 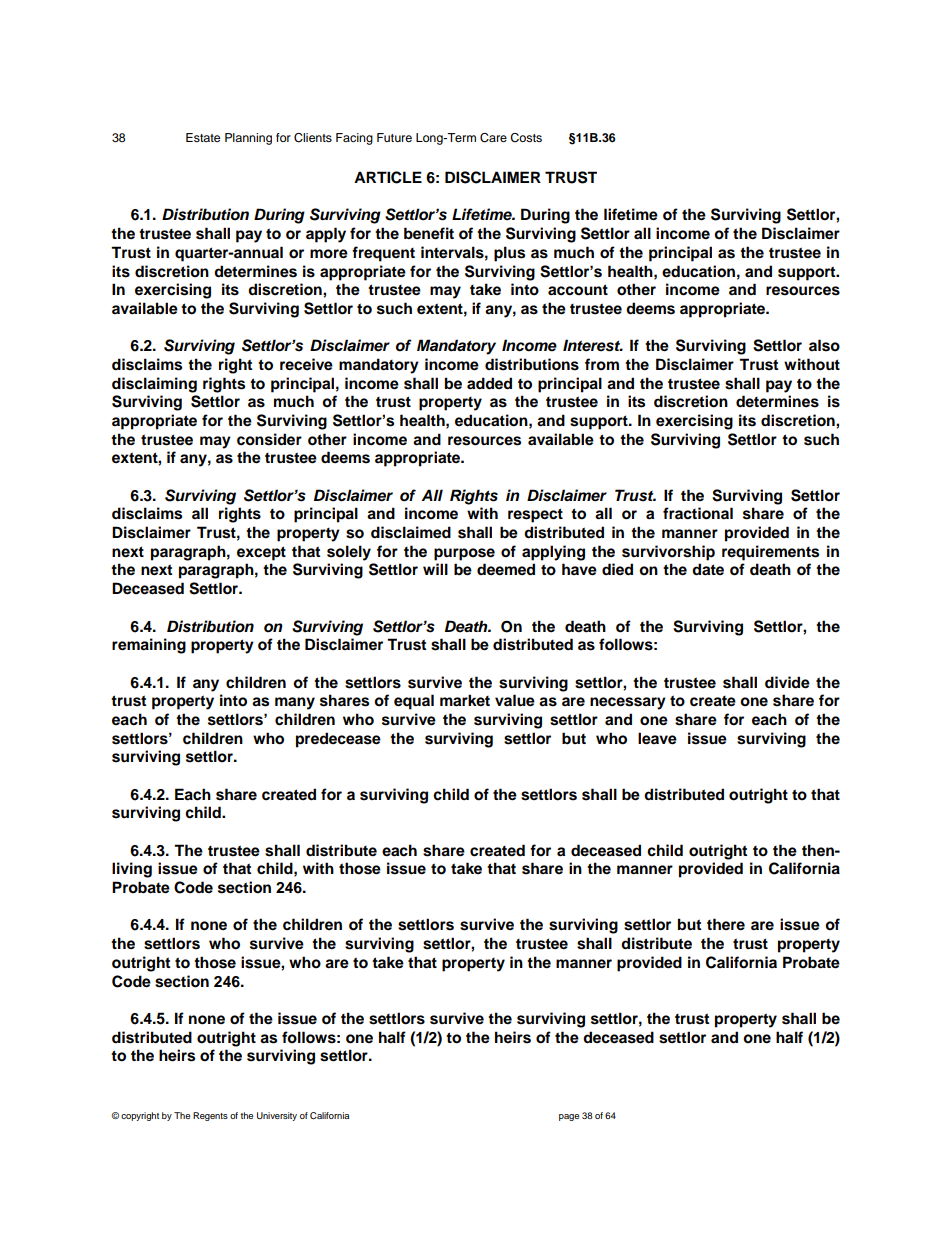 What do you see at coordinates (248, 139) in the screenshot?
I see `Planning` at bounding box center [248, 139].
